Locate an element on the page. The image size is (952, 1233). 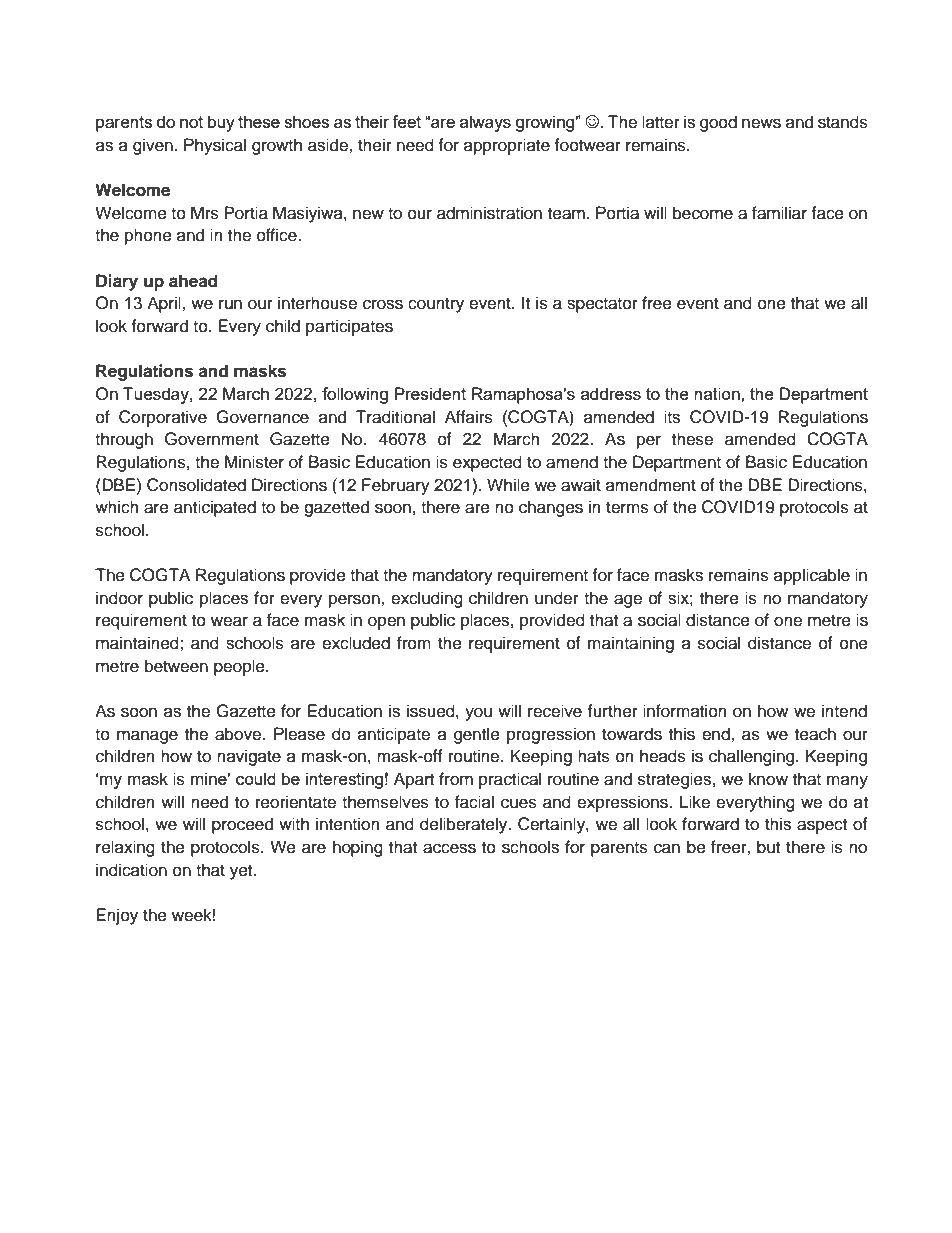
Governance is located at coordinates (262, 417).
